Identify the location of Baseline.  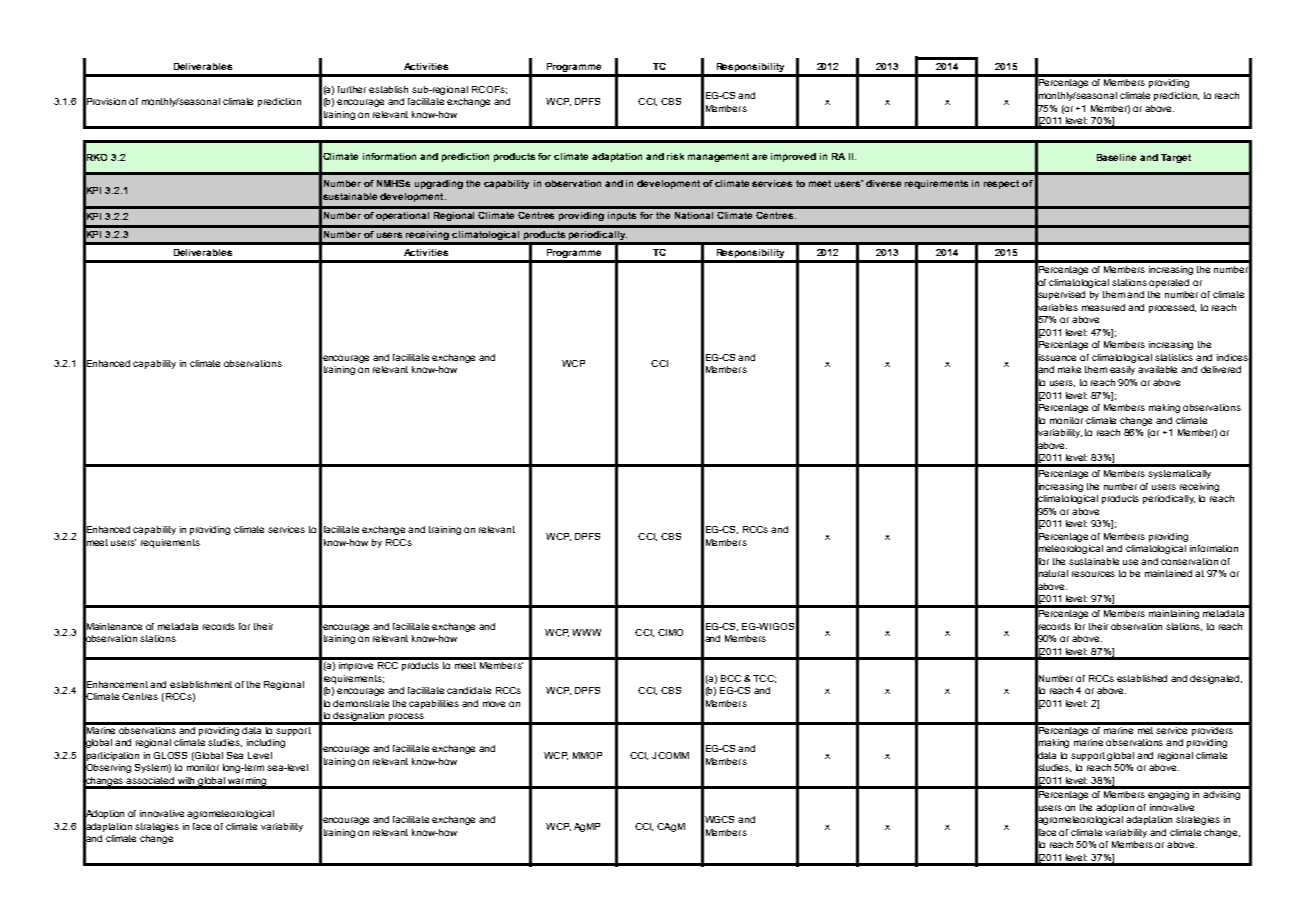
(1116, 157).
